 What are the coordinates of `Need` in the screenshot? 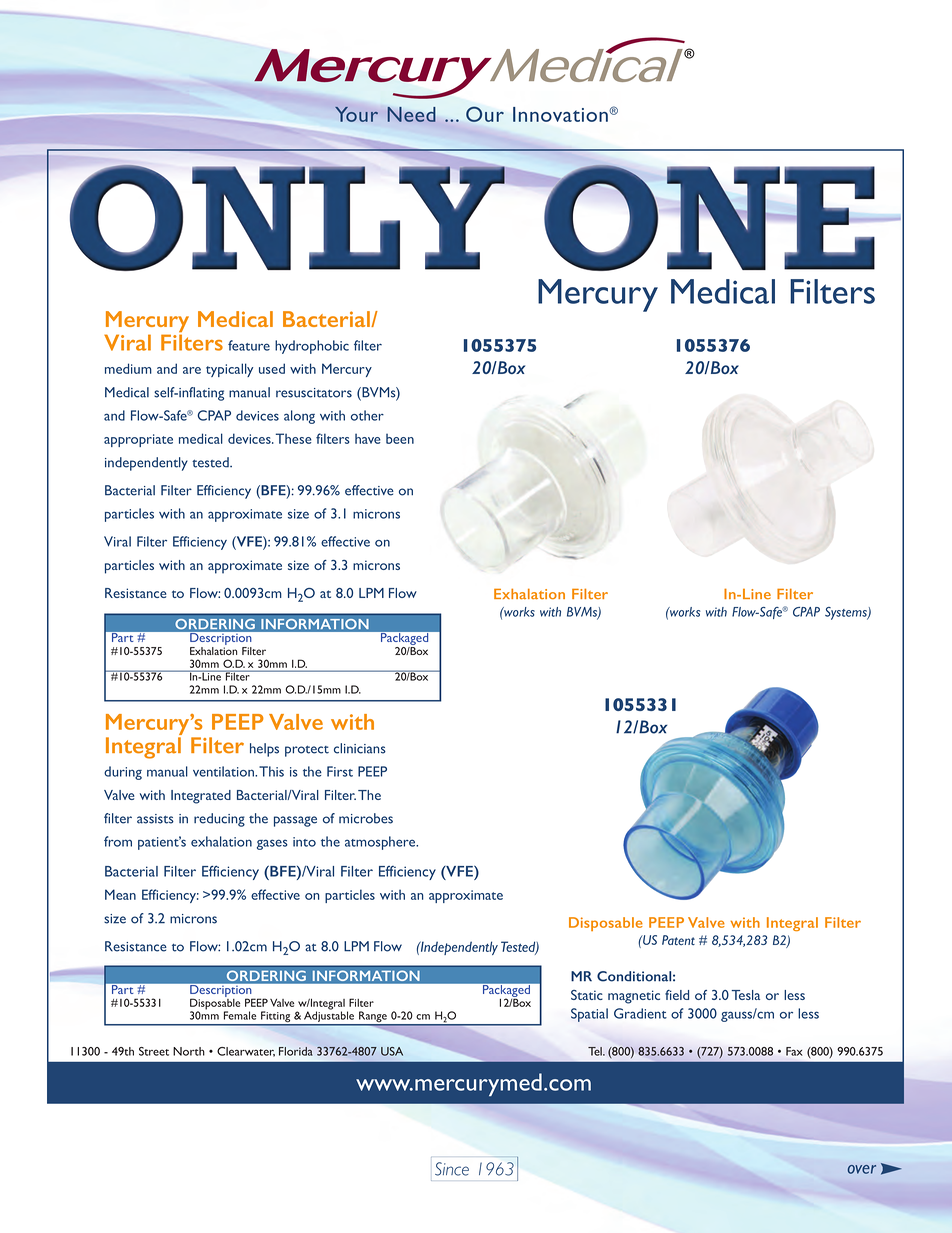 It's located at (411, 114).
